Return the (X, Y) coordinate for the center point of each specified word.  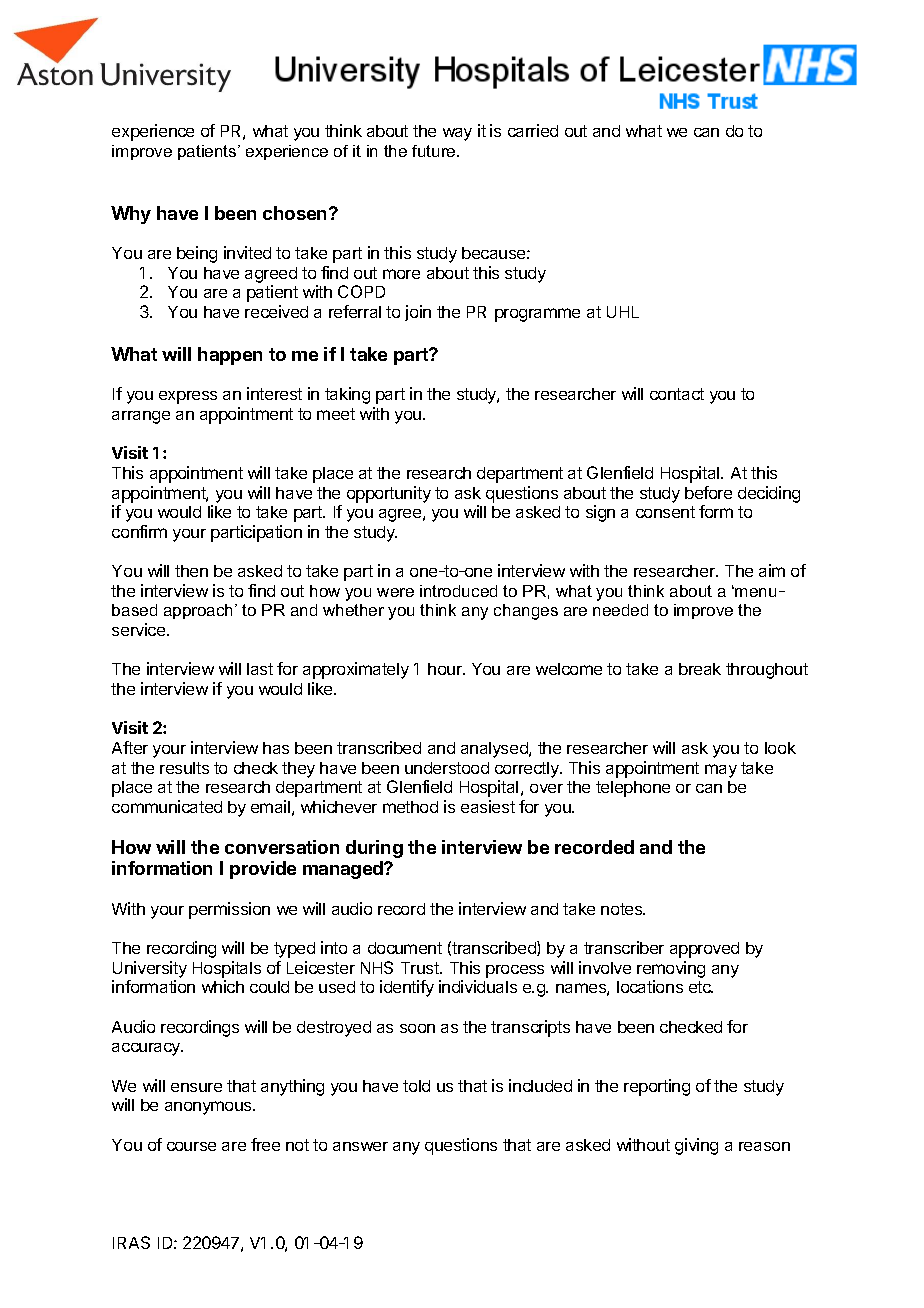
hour (446, 669)
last (260, 669)
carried (533, 130)
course (191, 1146)
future (435, 151)
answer (360, 1146)
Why (131, 215)
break (700, 669)
